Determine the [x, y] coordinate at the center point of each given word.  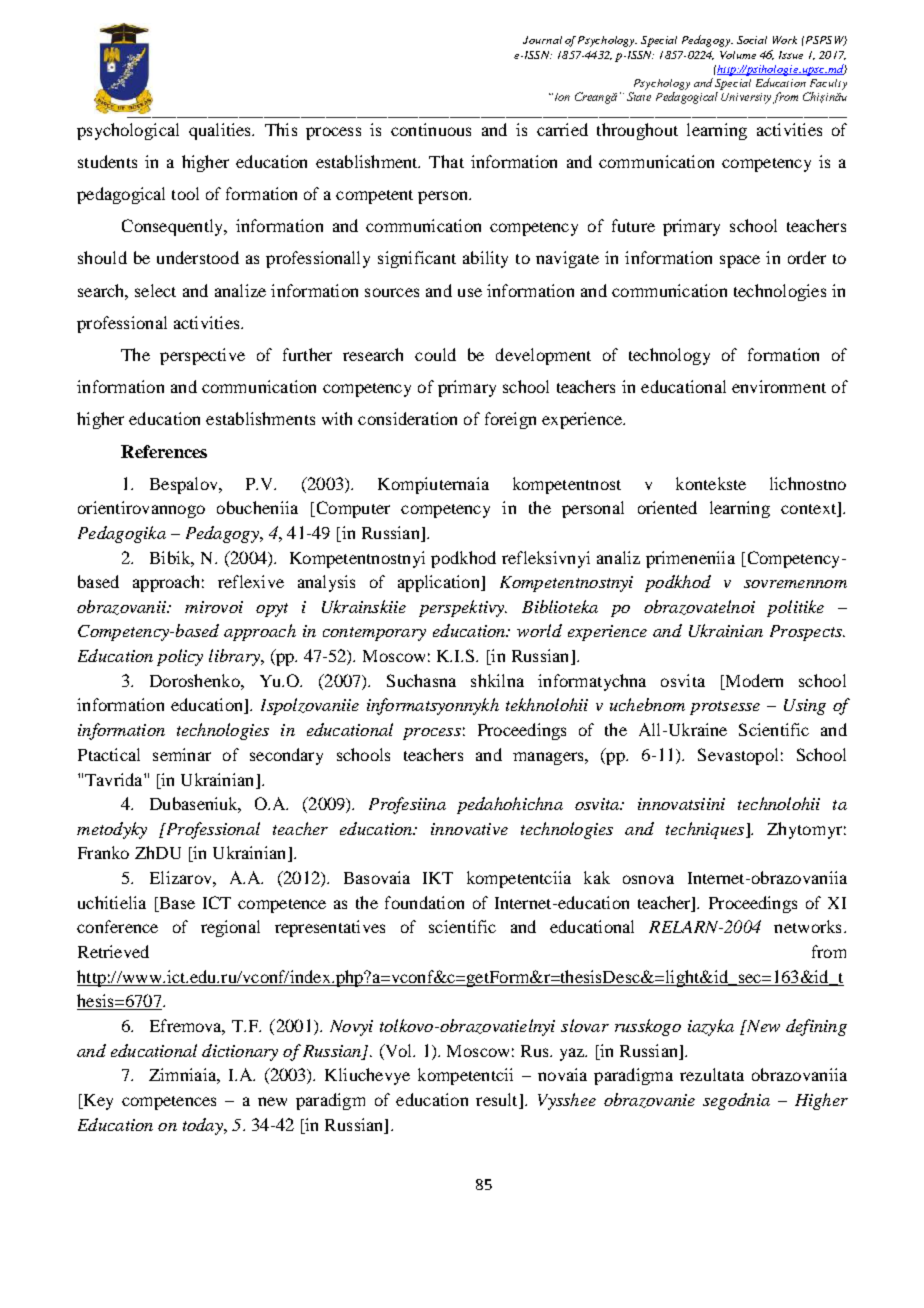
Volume [738, 55]
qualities [221, 131]
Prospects [807, 633]
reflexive [251, 581]
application [440, 583]
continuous [431, 129]
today [204, 1126]
